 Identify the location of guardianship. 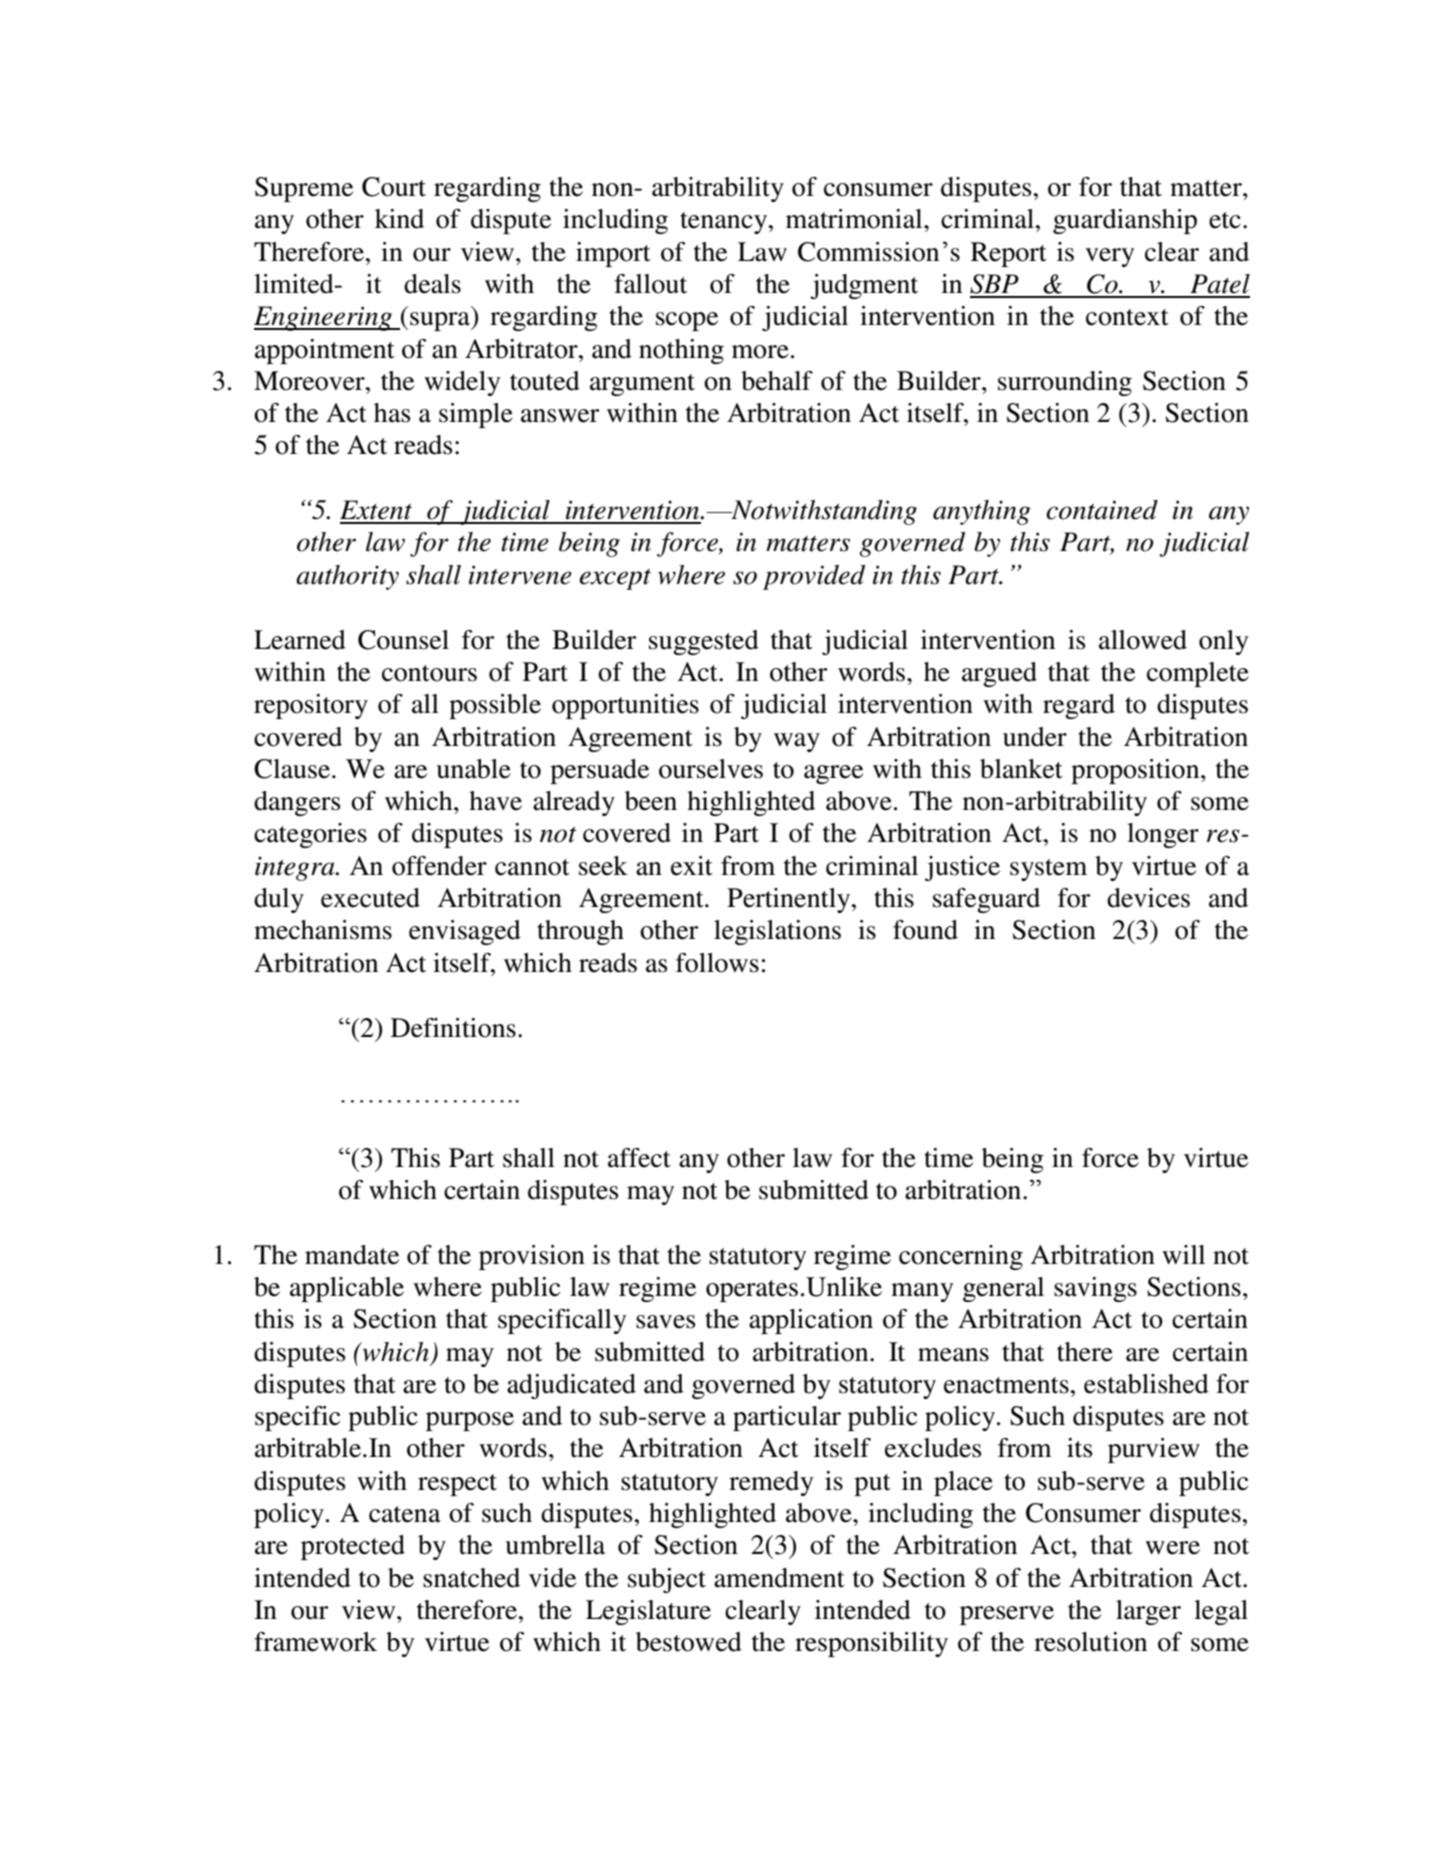
(1125, 221).
